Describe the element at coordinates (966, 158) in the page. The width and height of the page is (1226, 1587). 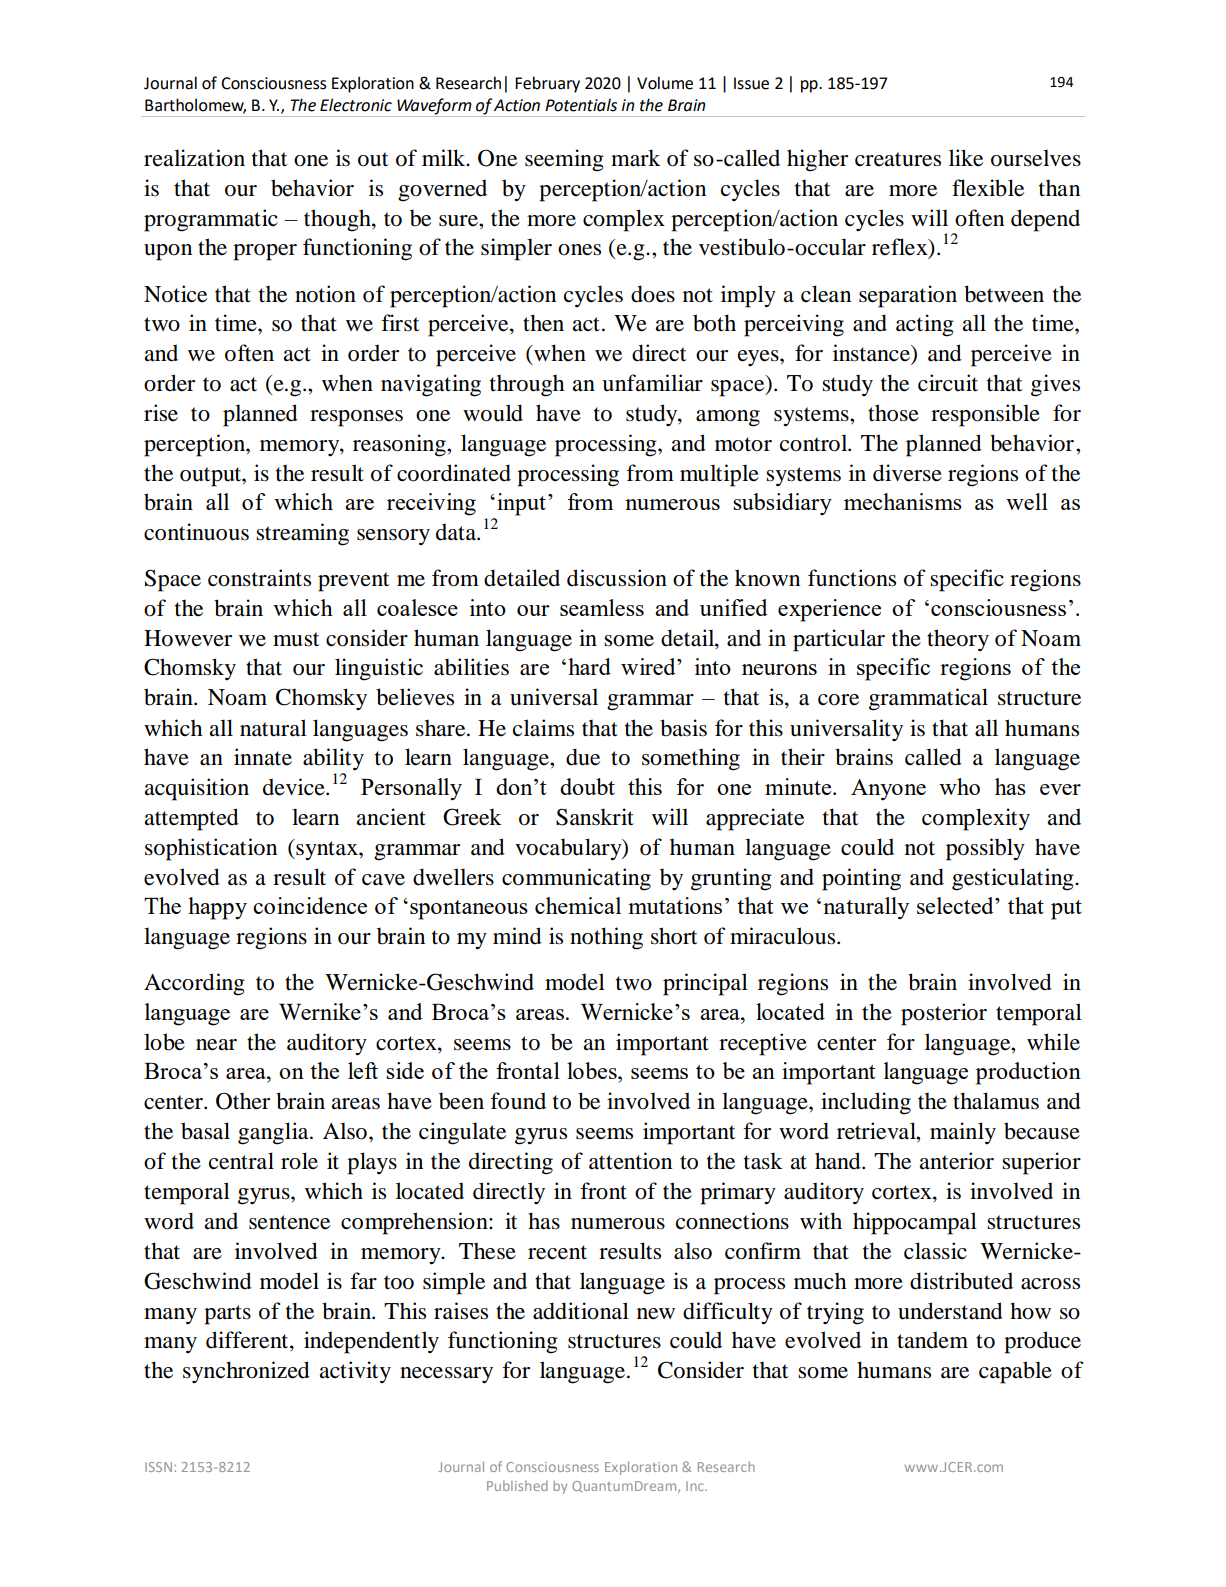
I see `like` at that location.
